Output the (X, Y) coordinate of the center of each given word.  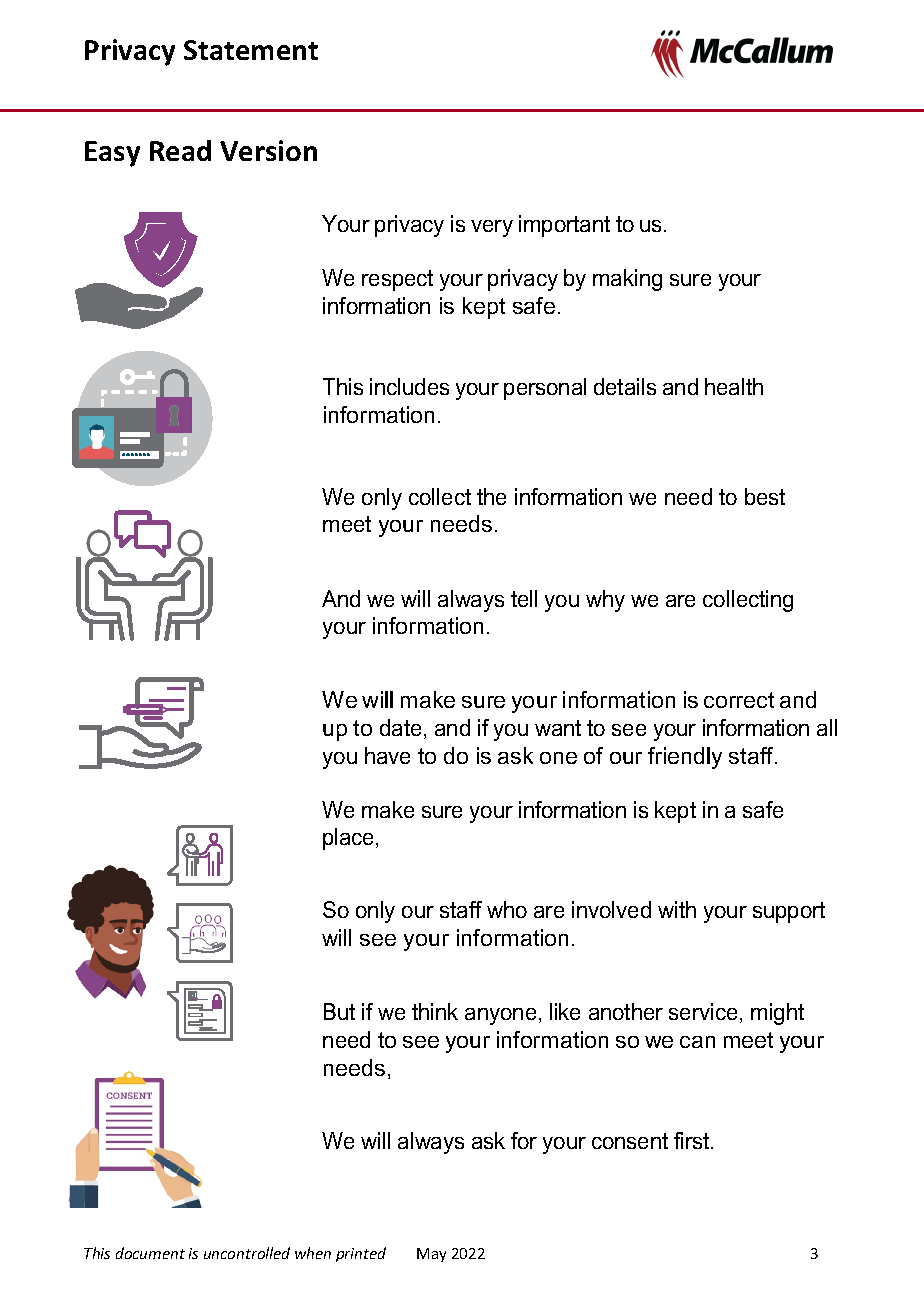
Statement (251, 50)
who (507, 909)
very (492, 228)
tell (524, 598)
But (339, 1011)
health (734, 386)
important (564, 226)
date (400, 727)
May (431, 1255)
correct (739, 700)
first (693, 1140)
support (789, 912)
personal (545, 389)
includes (409, 386)
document (150, 1253)
